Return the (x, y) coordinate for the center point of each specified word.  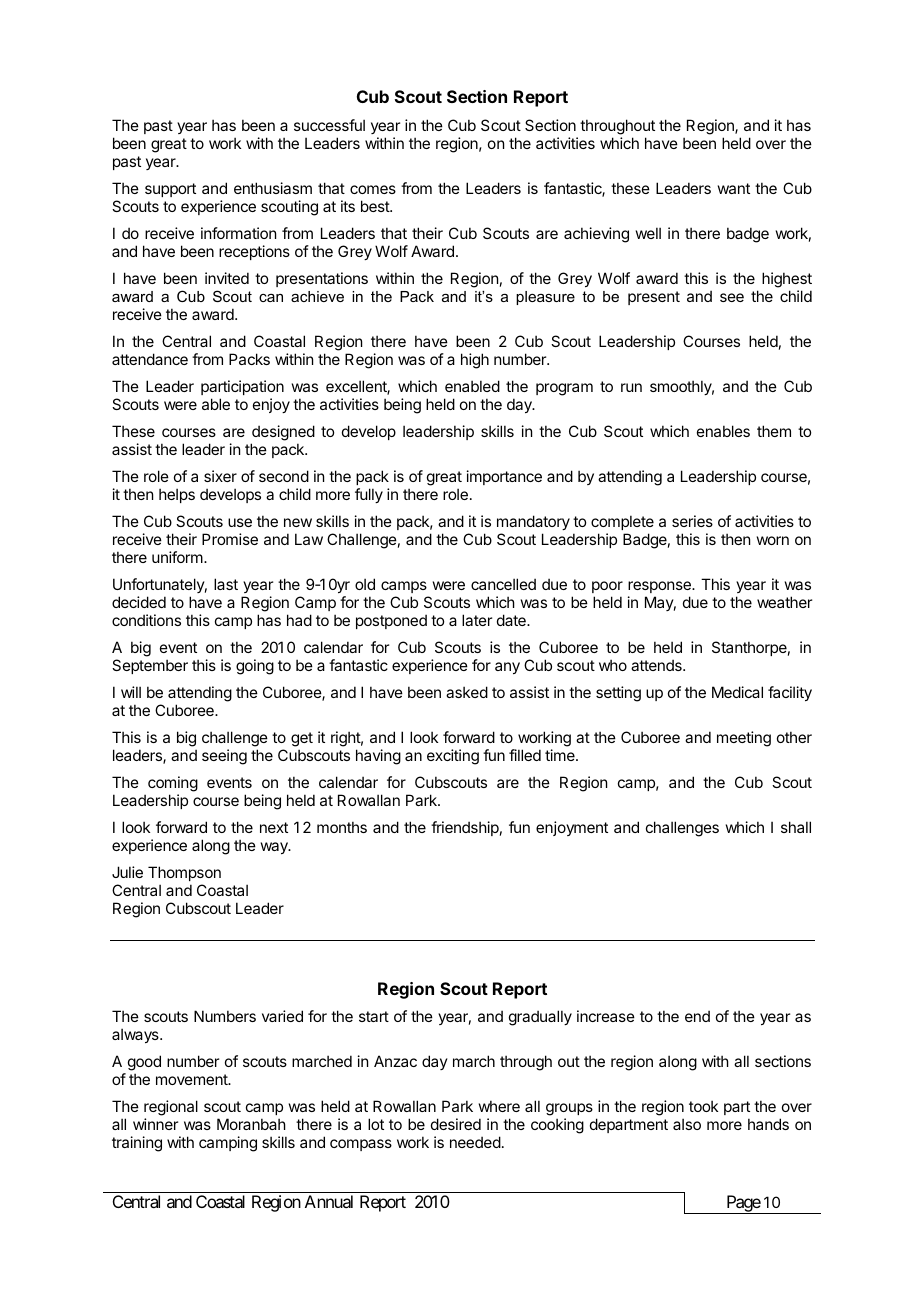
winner (155, 1124)
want (734, 188)
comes (373, 189)
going (255, 667)
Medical (737, 692)
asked (467, 692)
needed (475, 1142)
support (170, 190)
